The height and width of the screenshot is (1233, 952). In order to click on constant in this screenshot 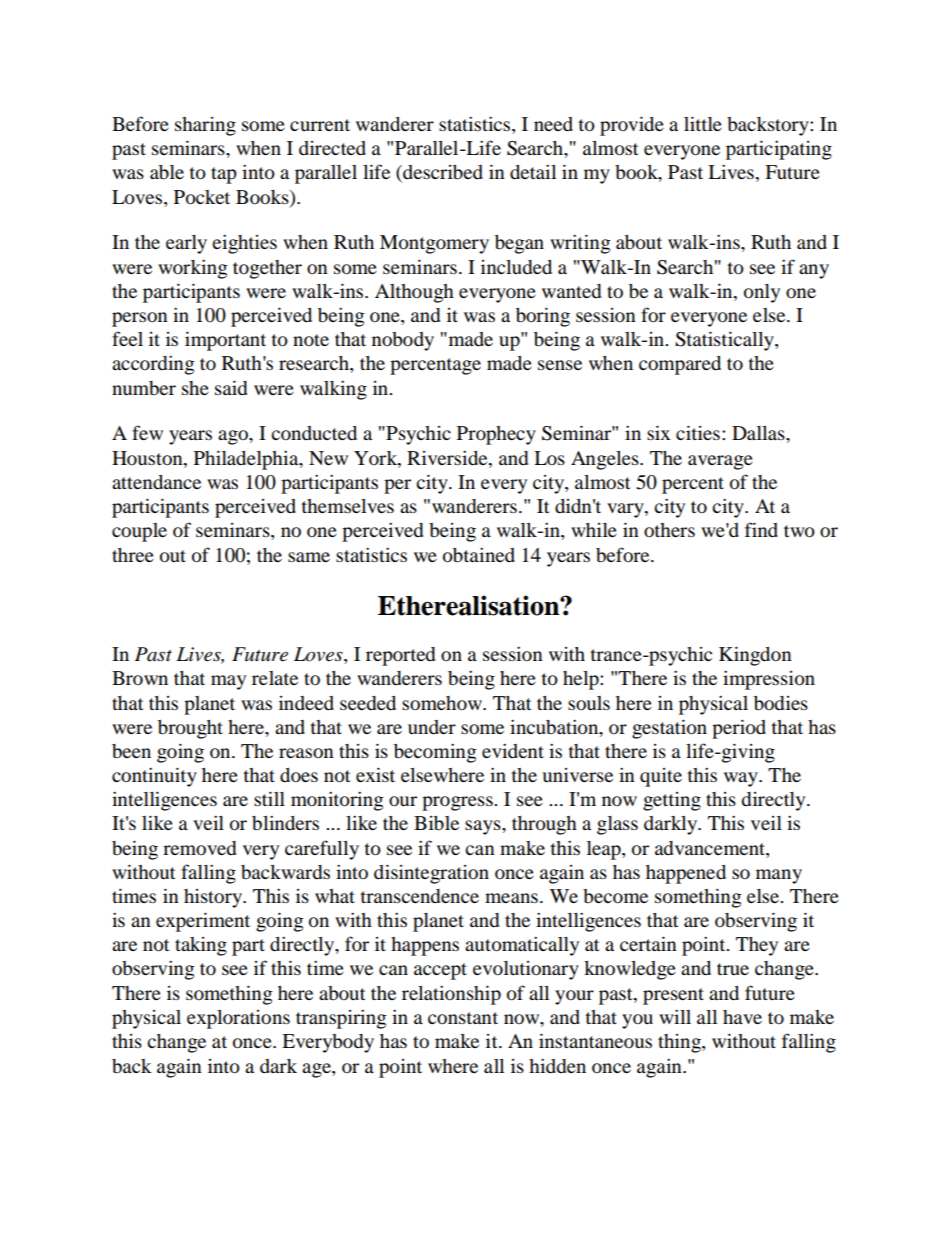, I will do `click(463, 1018)`.
